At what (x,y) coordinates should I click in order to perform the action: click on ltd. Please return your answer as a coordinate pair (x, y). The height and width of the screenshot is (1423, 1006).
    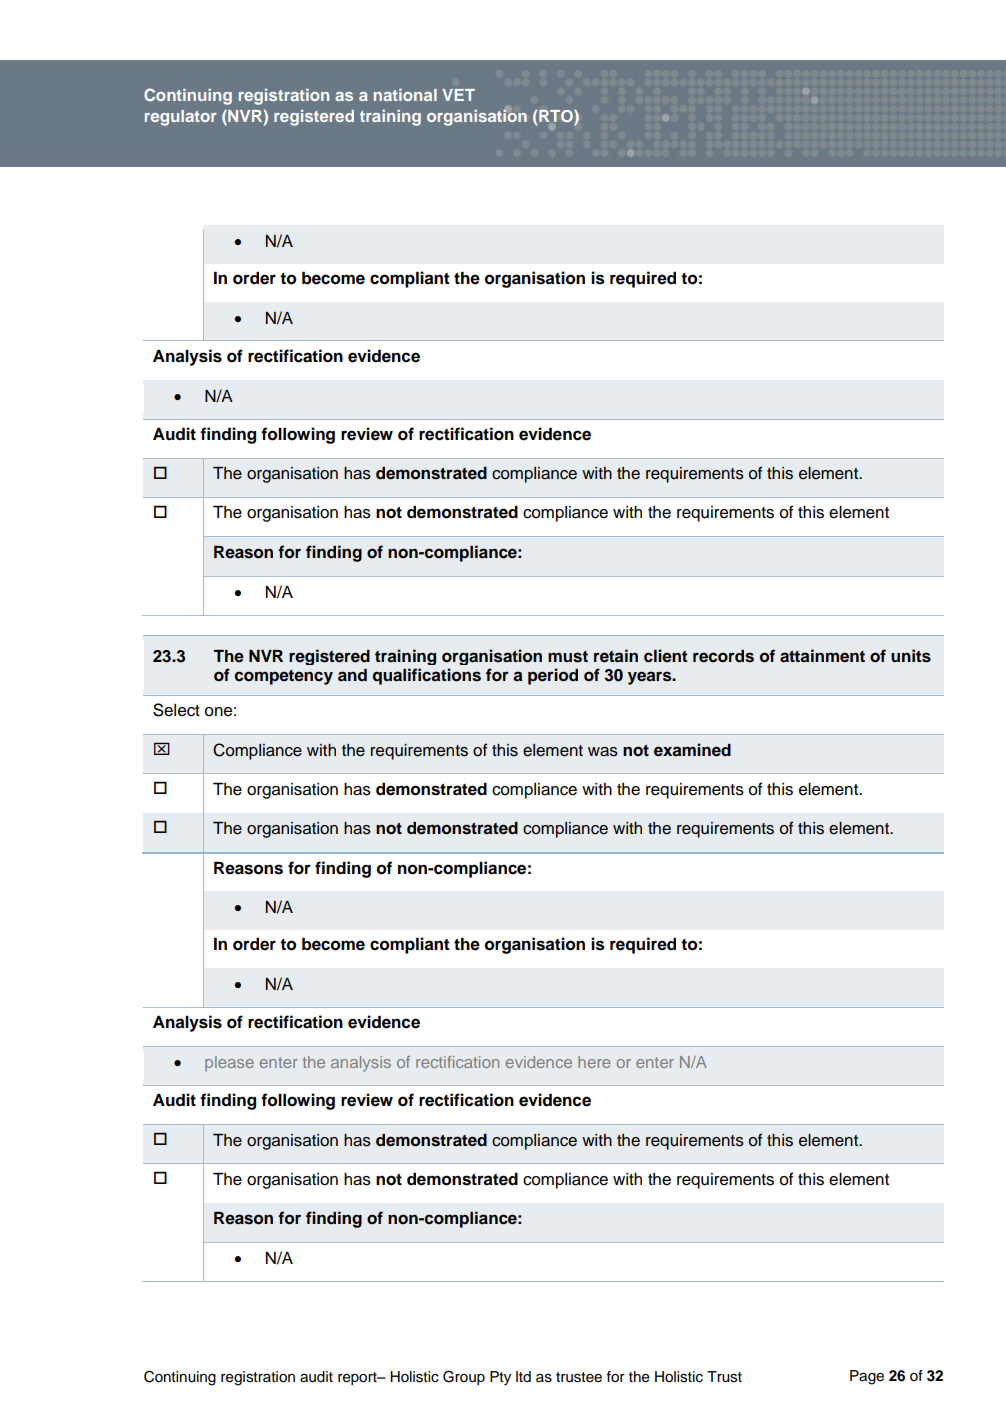
    Looking at the image, I should click on (523, 1376).
